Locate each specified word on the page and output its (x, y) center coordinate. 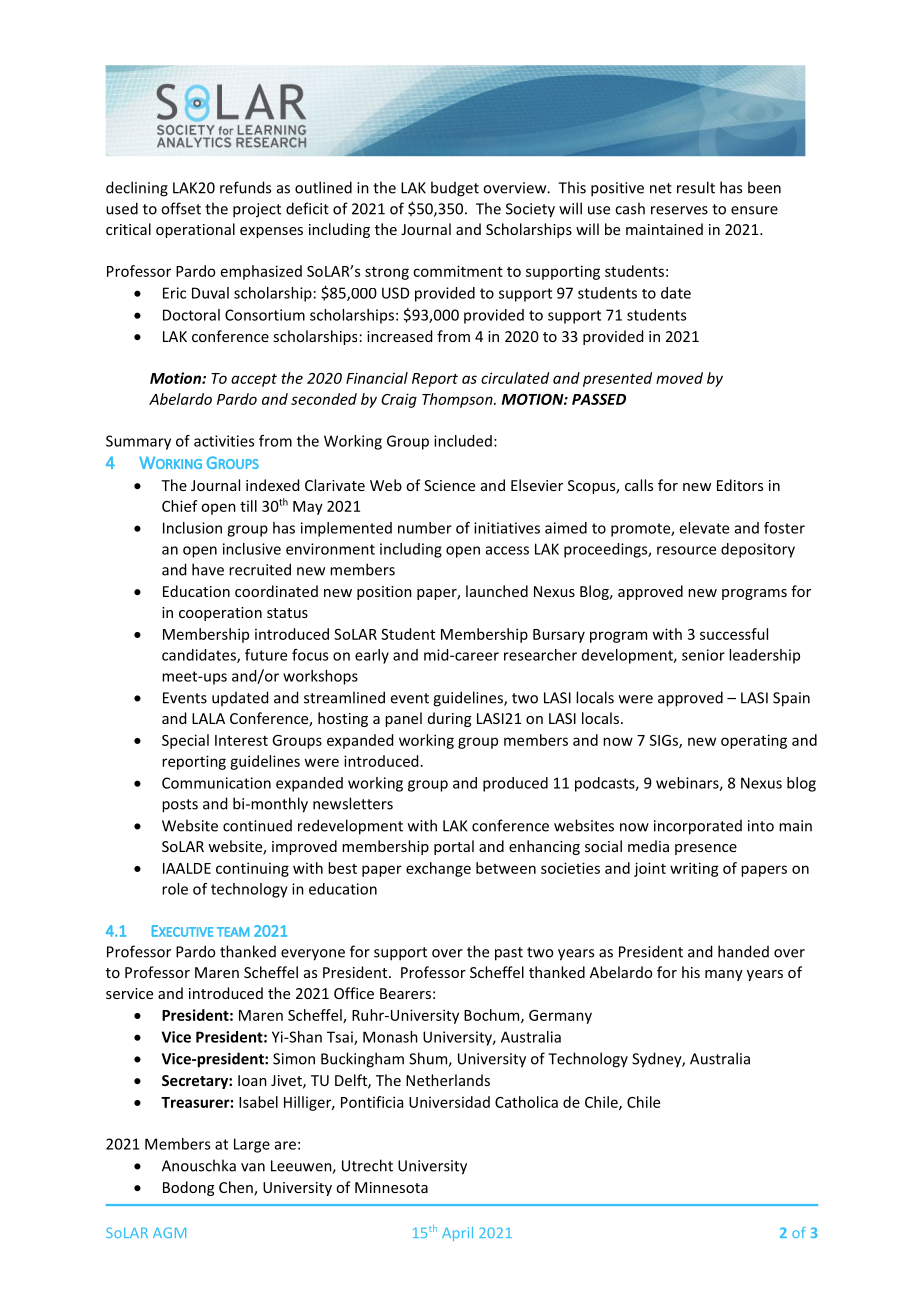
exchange (438, 869)
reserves (679, 210)
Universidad (449, 1102)
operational (195, 230)
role (175, 889)
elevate (704, 528)
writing (694, 869)
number (425, 528)
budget (455, 189)
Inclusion (192, 528)
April (457, 1234)
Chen (237, 1188)
